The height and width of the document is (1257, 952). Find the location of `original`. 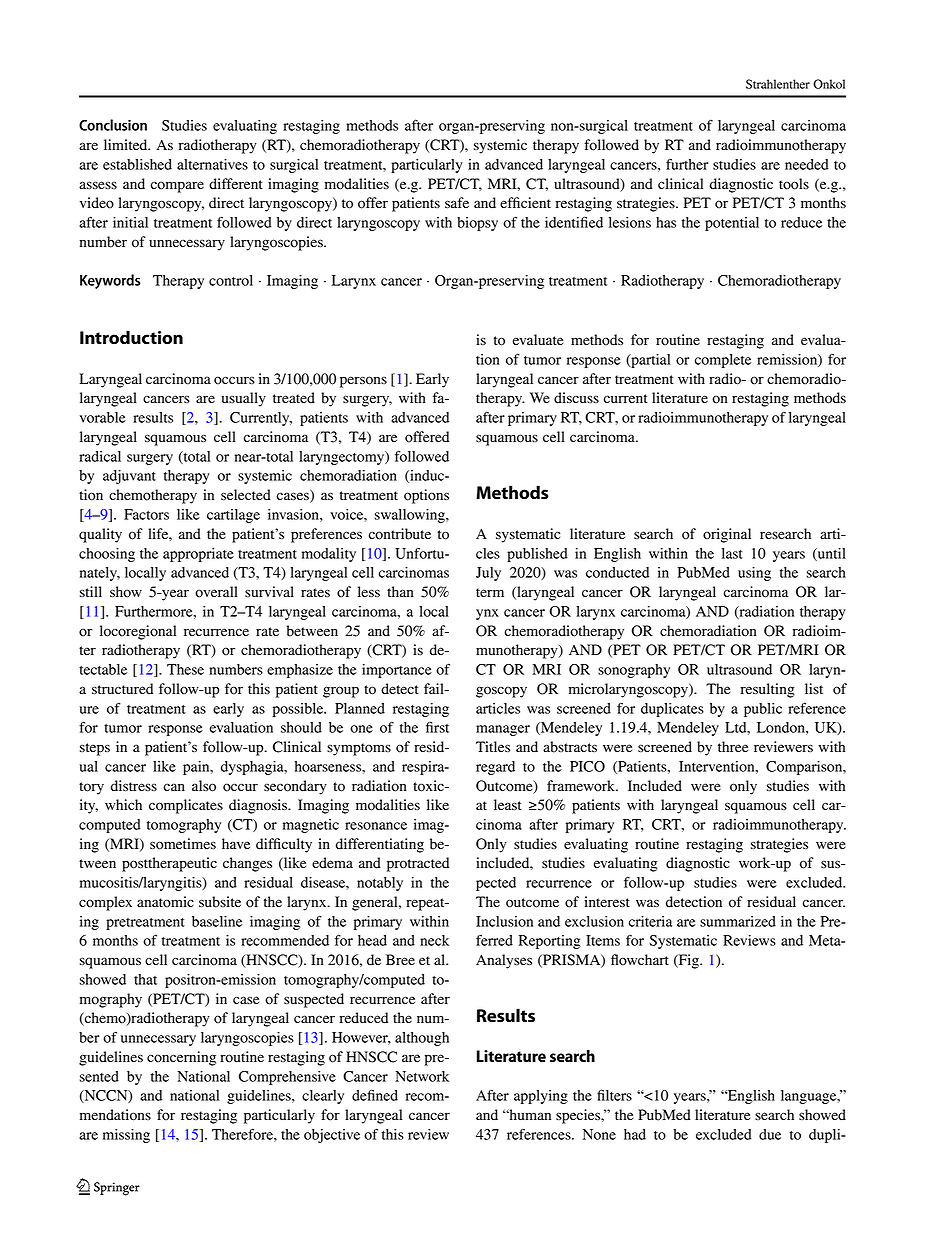

original is located at coordinates (727, 535).
